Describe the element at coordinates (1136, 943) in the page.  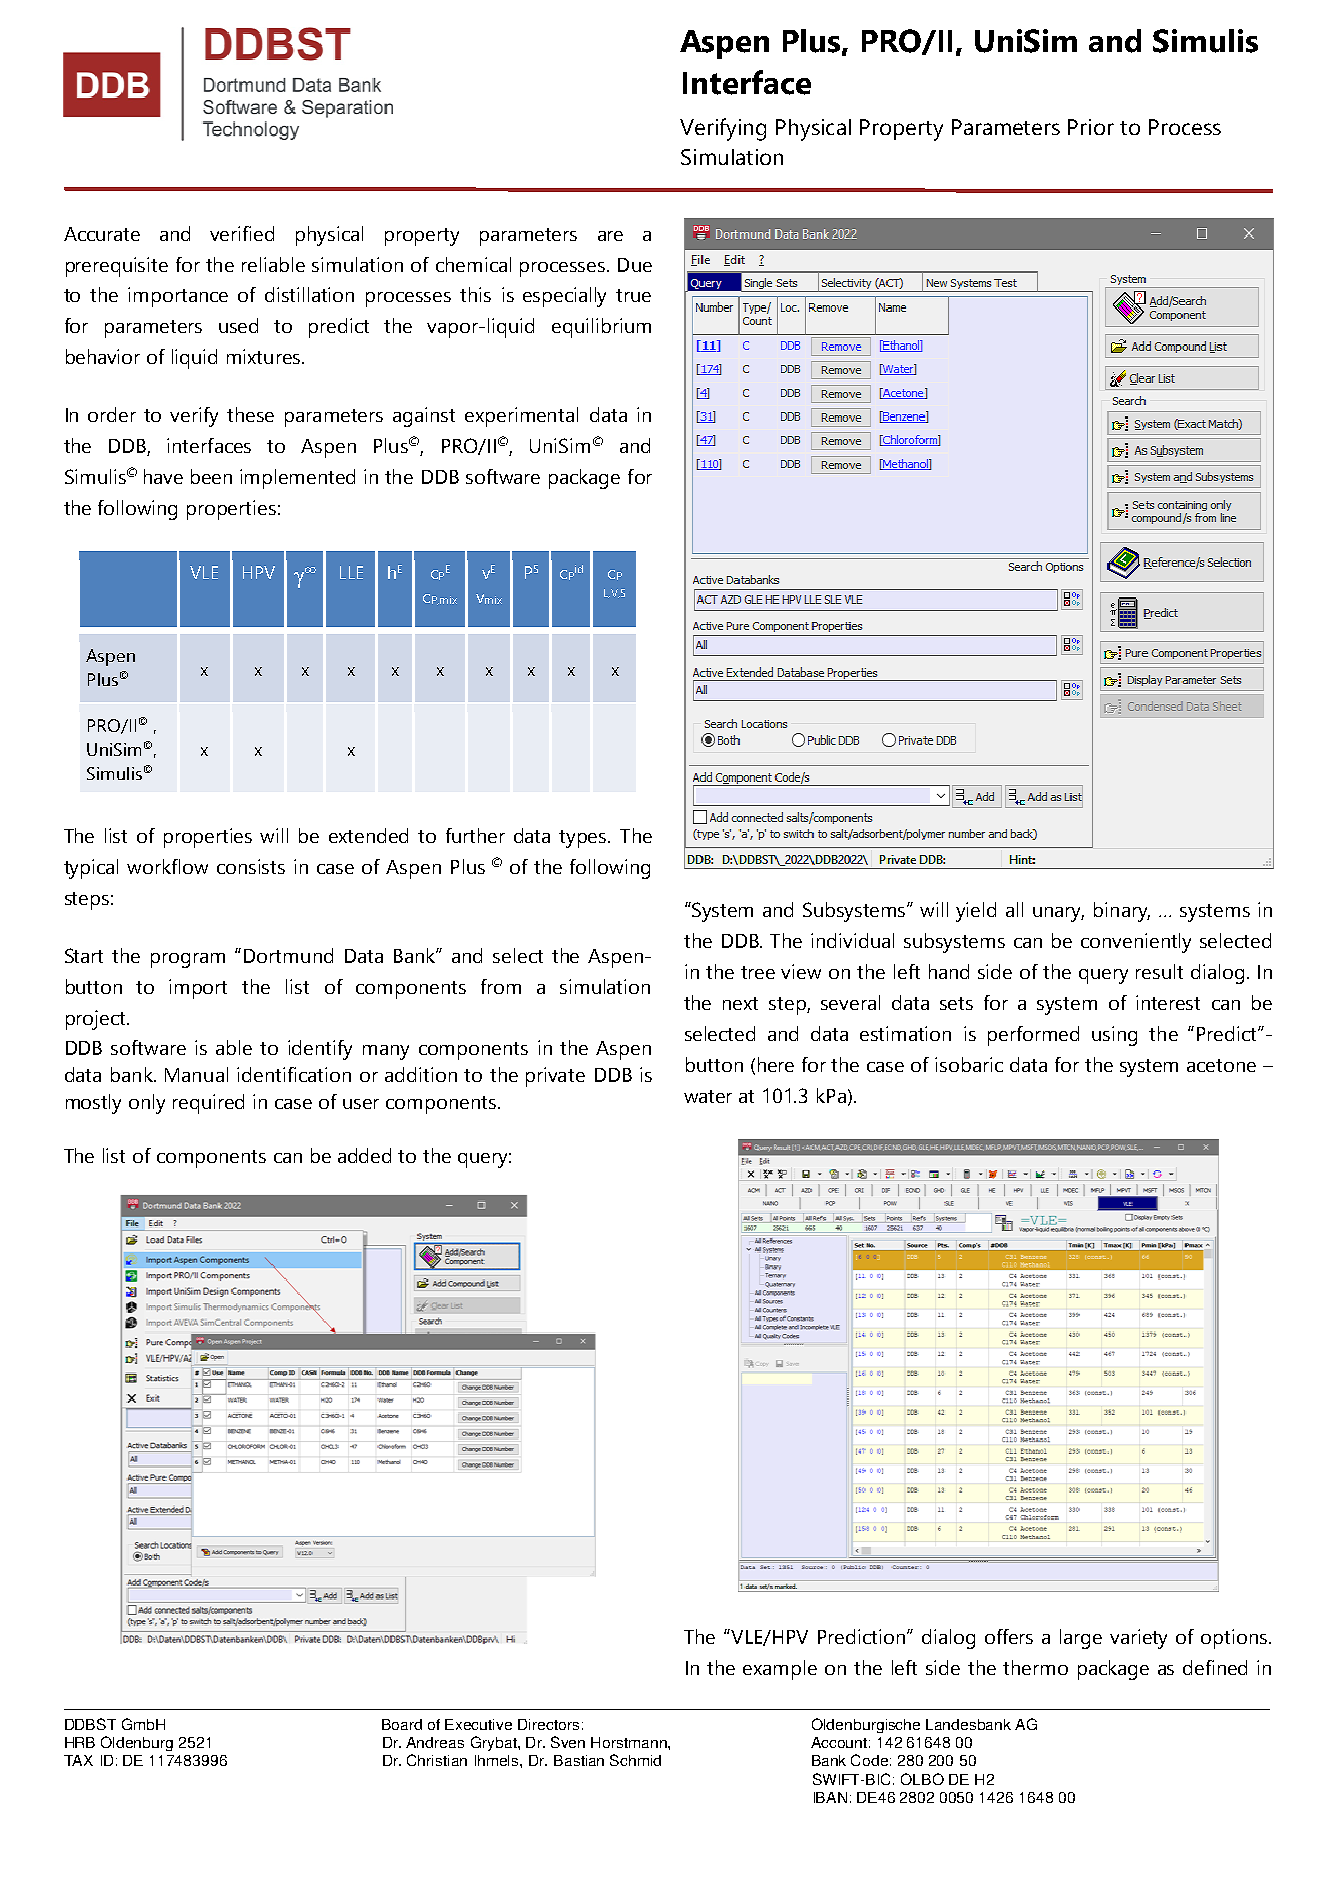
I see `conveniently` at that location.
